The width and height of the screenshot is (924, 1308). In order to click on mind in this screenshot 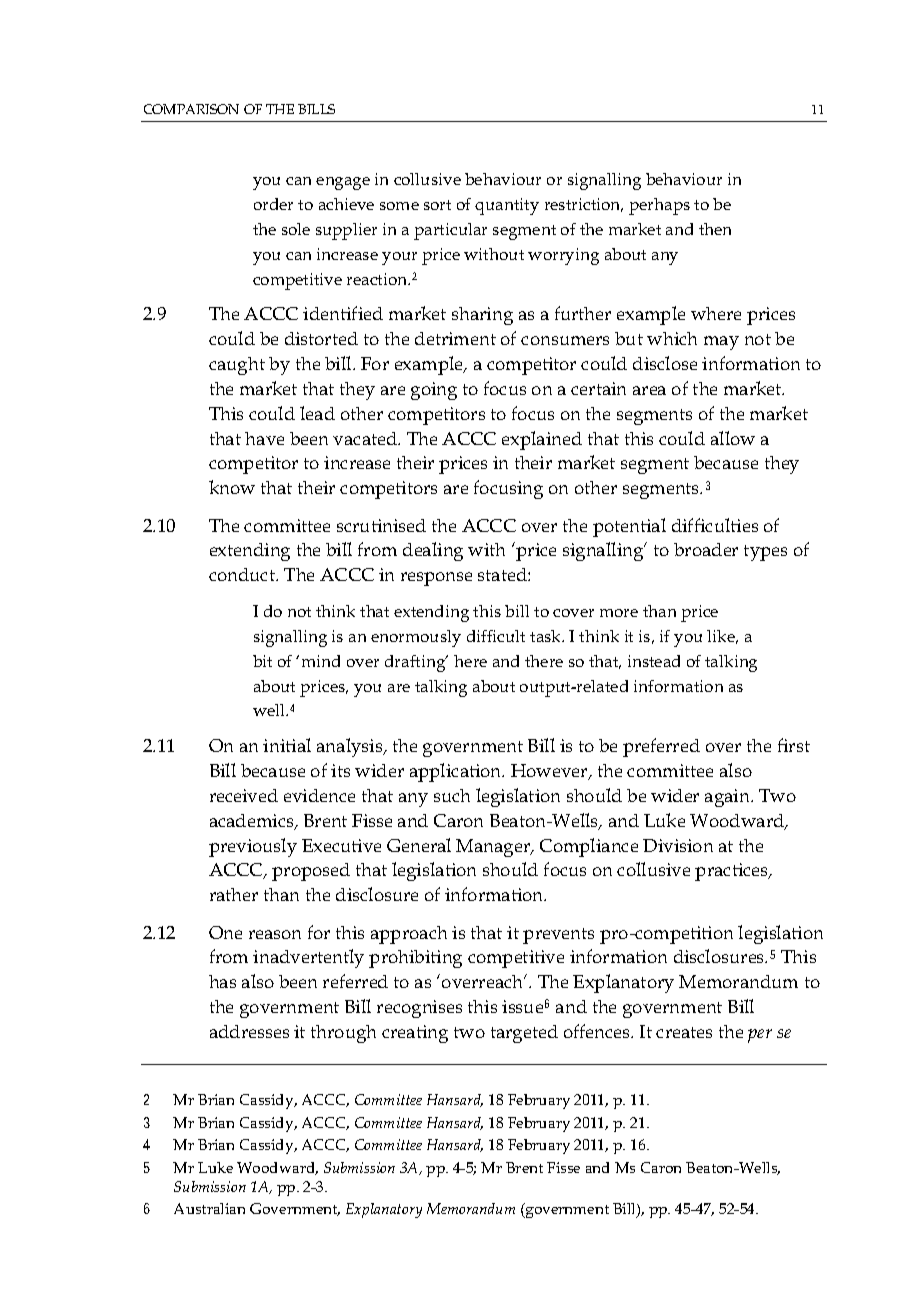, I will do `click(321, 661)`.
